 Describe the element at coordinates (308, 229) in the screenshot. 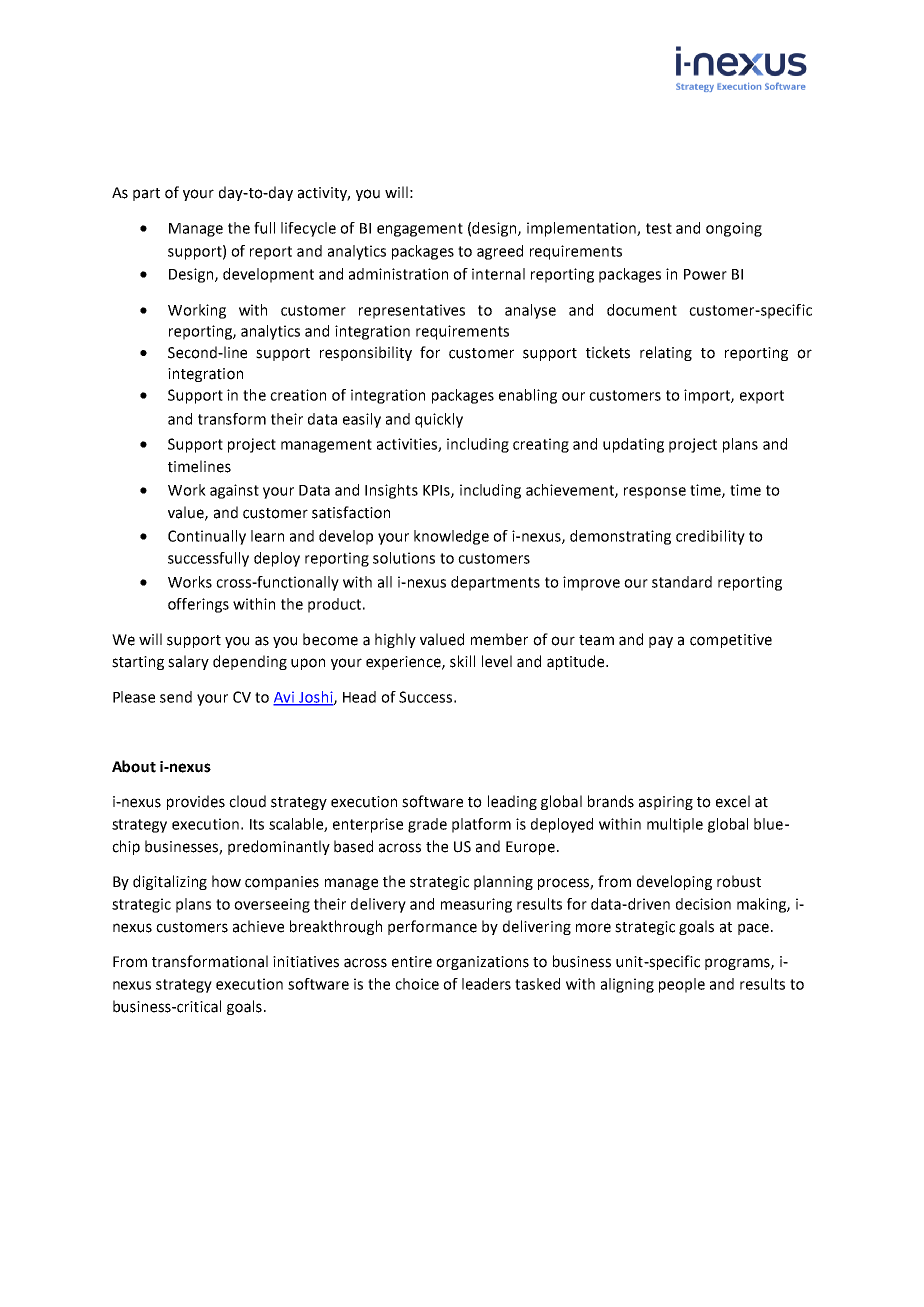

I see `lifecycle` at that location.
